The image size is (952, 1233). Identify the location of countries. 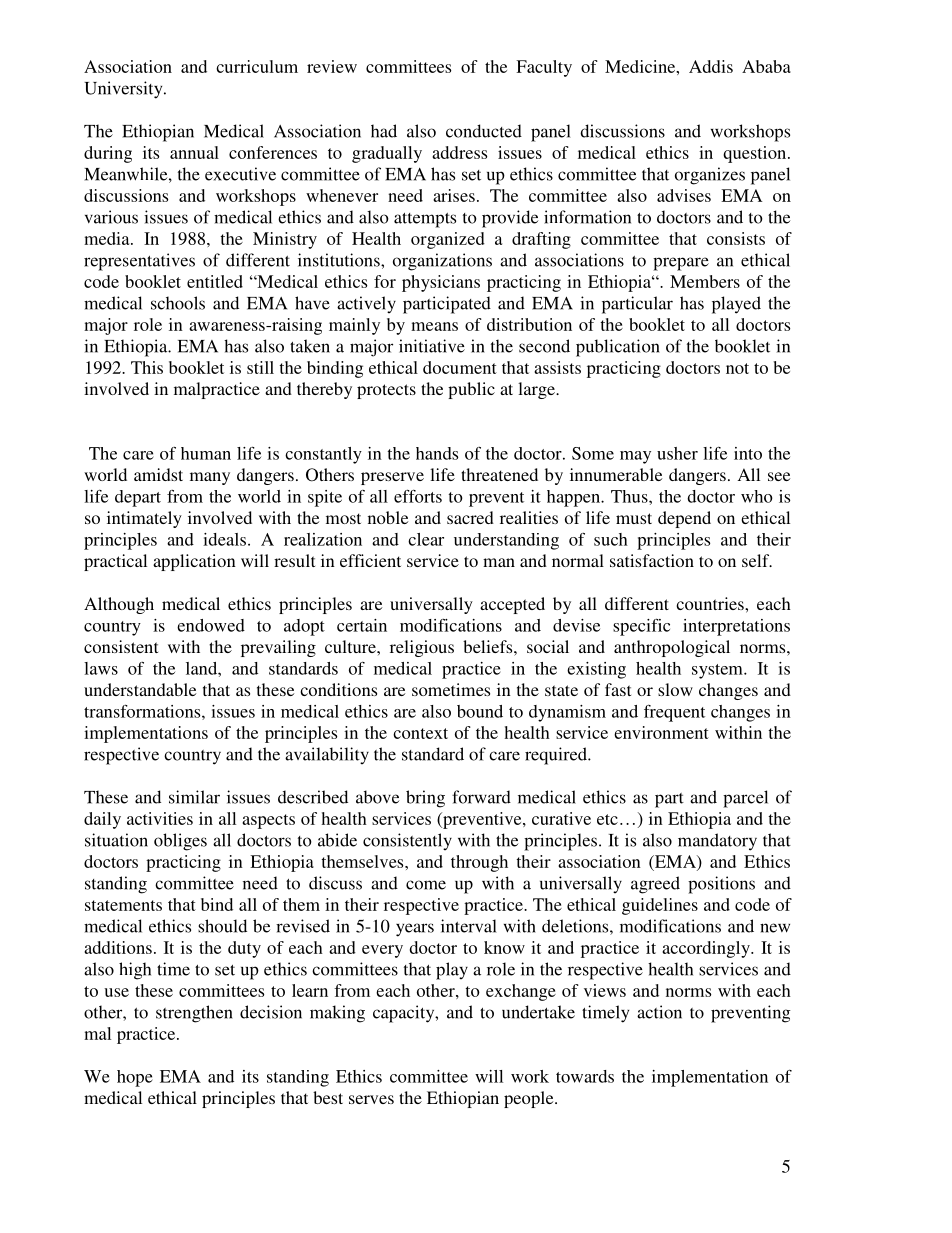
(711, 603).
